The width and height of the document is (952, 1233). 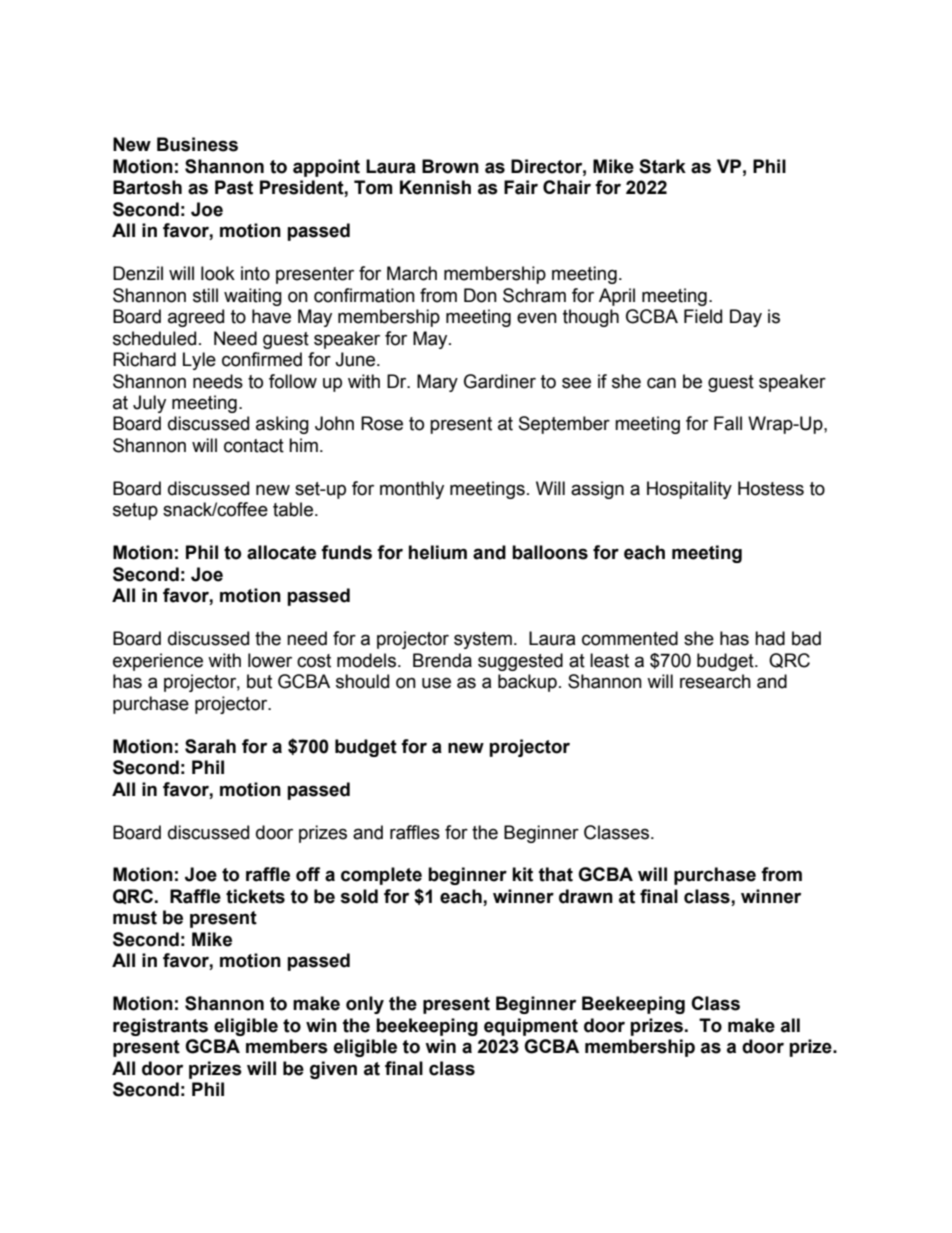 What do you see at coordinates (728, 423) in the document?
I see `Fall` at bounding box center [728, 423].
